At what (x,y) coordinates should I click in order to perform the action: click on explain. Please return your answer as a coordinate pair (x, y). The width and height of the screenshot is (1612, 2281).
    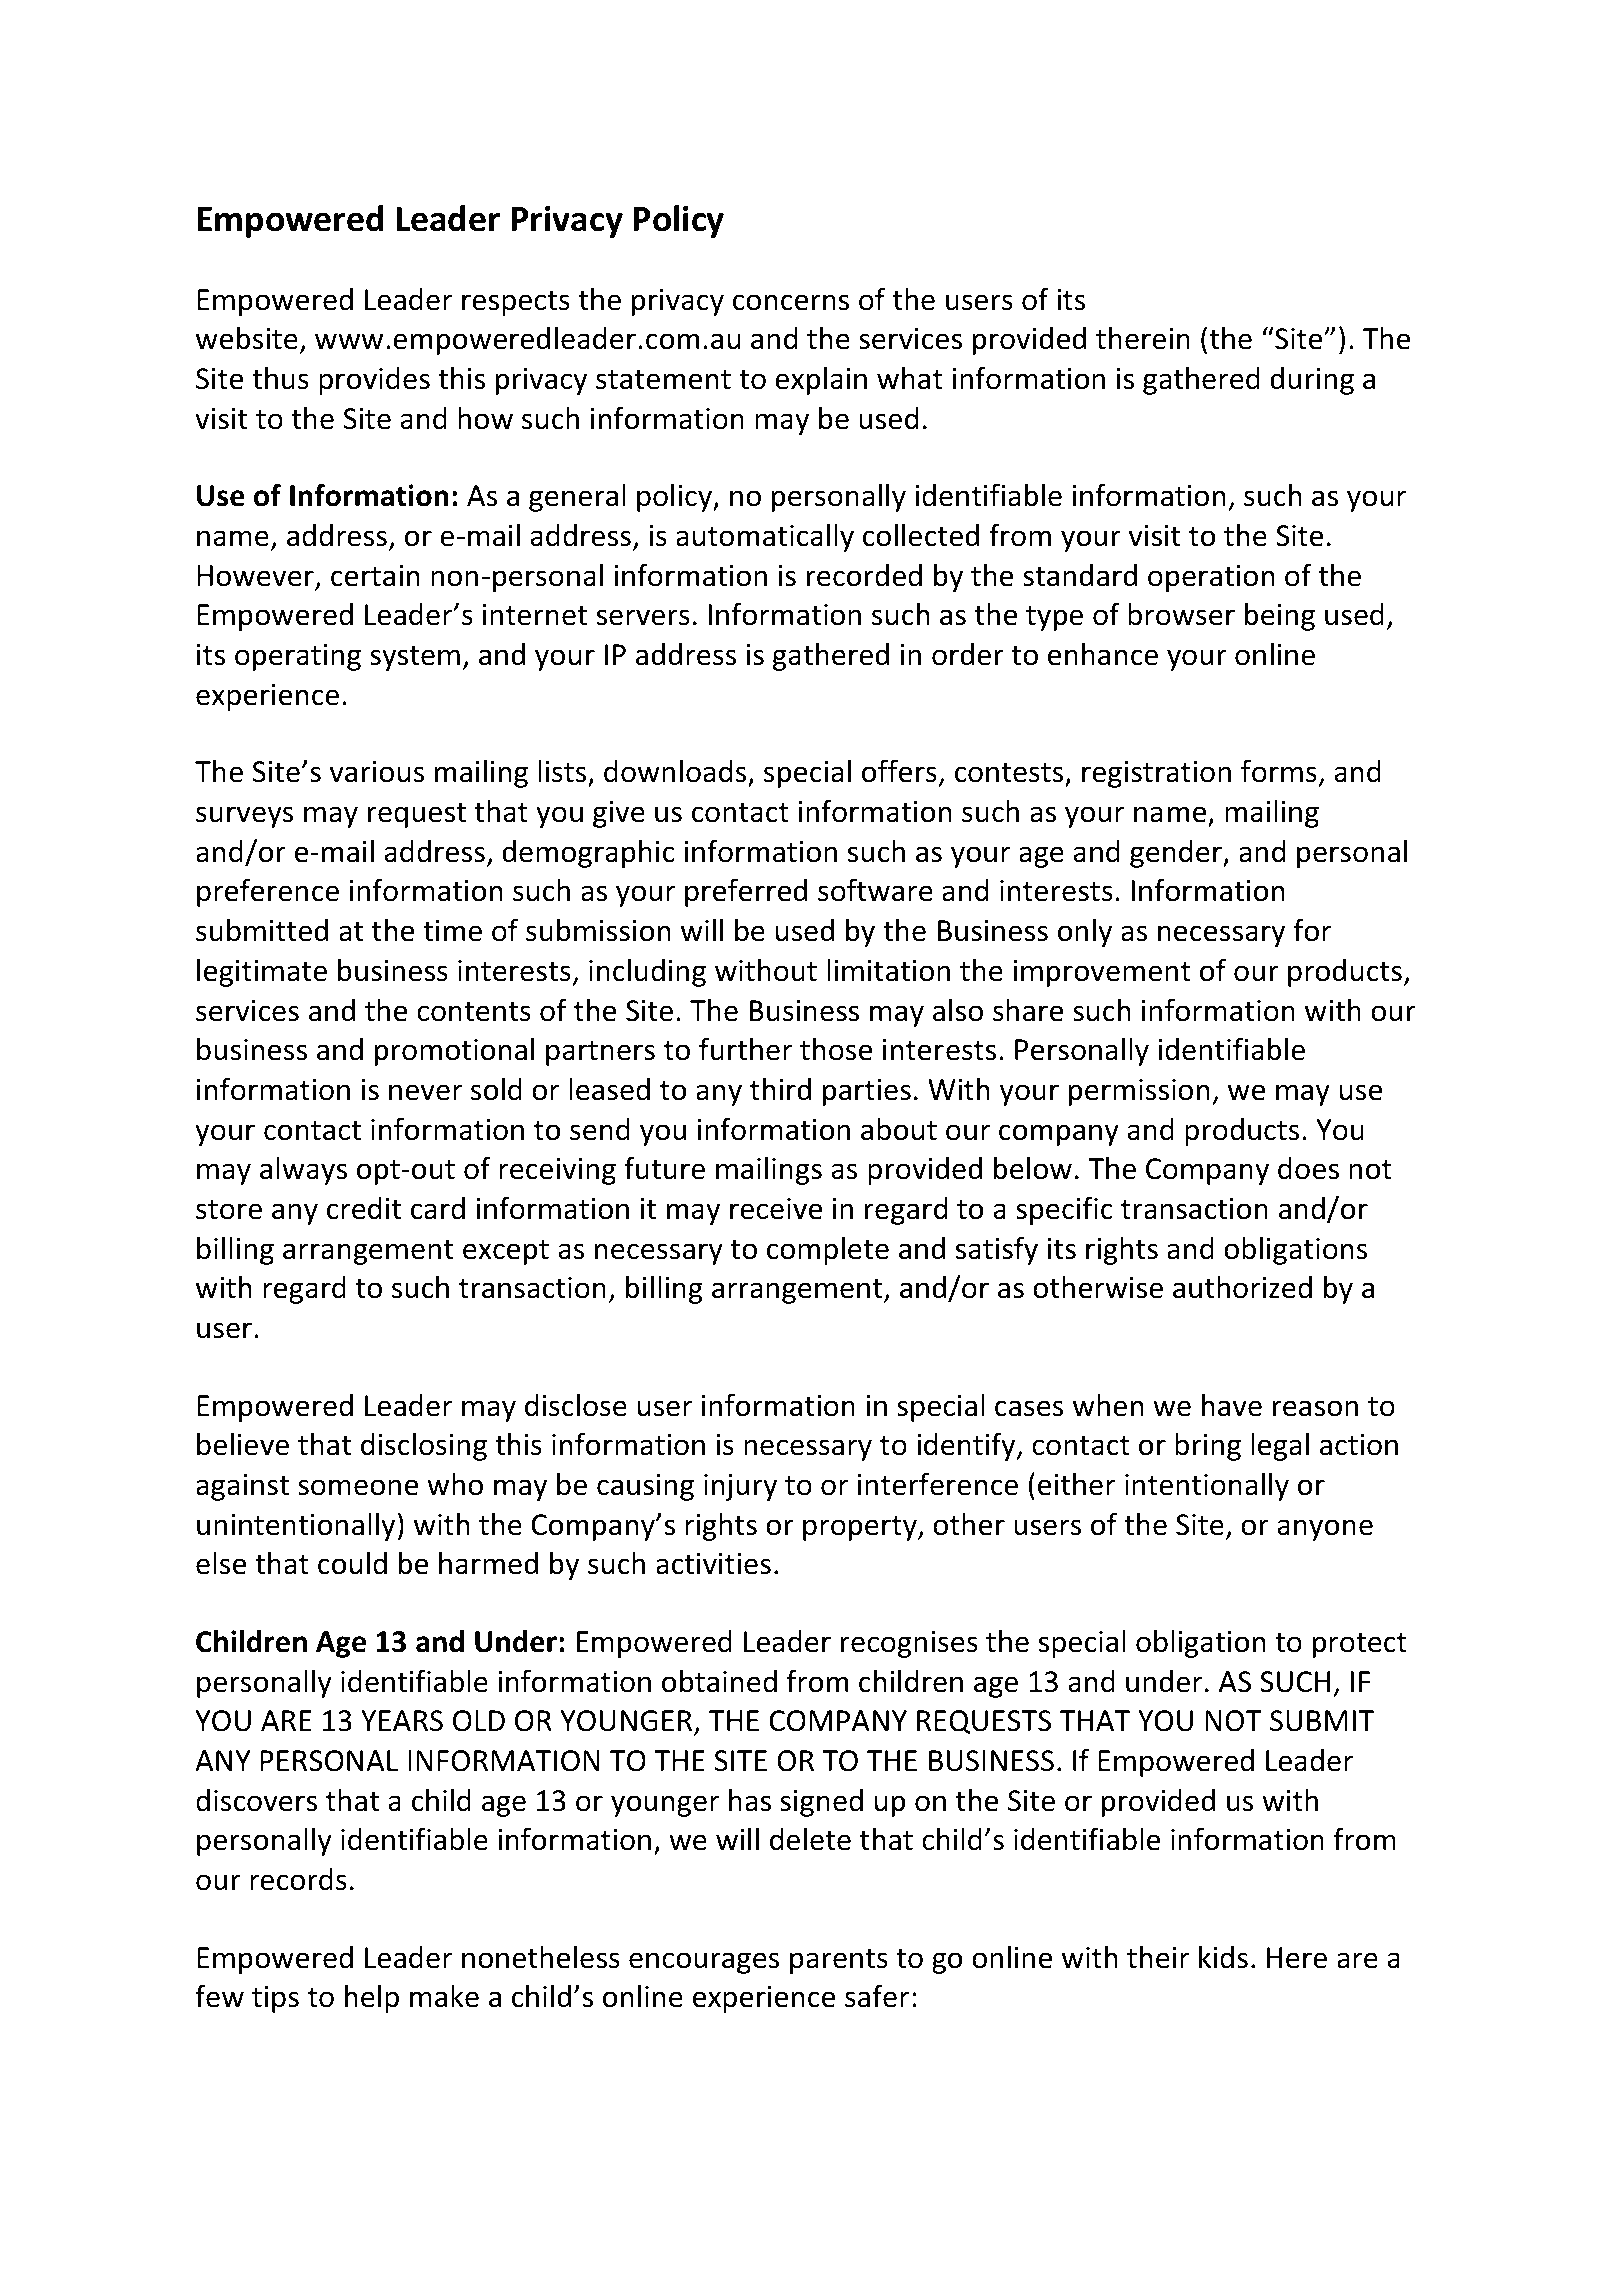
    Looking at the image, I should click on (821, 381).
